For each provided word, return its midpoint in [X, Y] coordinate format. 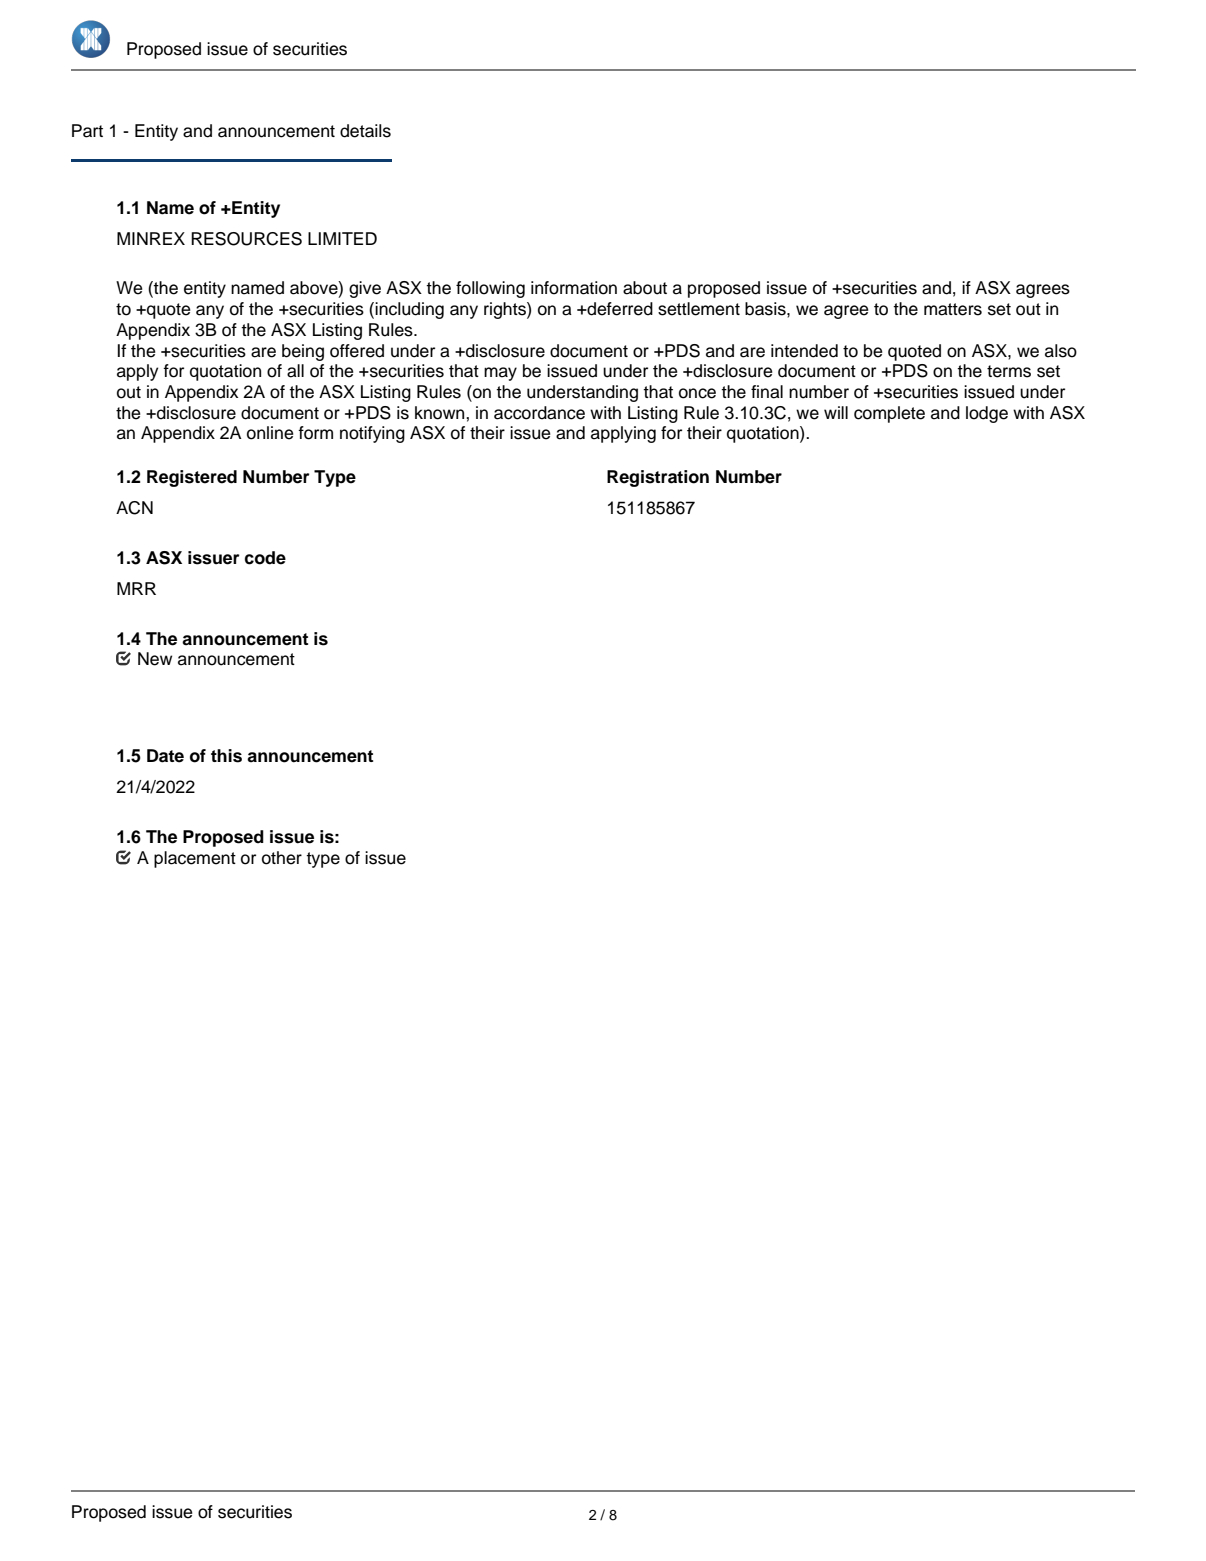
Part [87, 131]
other [282, 858]
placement [195, 859]
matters [953, 309]
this [226, 756]
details [365, 131]
